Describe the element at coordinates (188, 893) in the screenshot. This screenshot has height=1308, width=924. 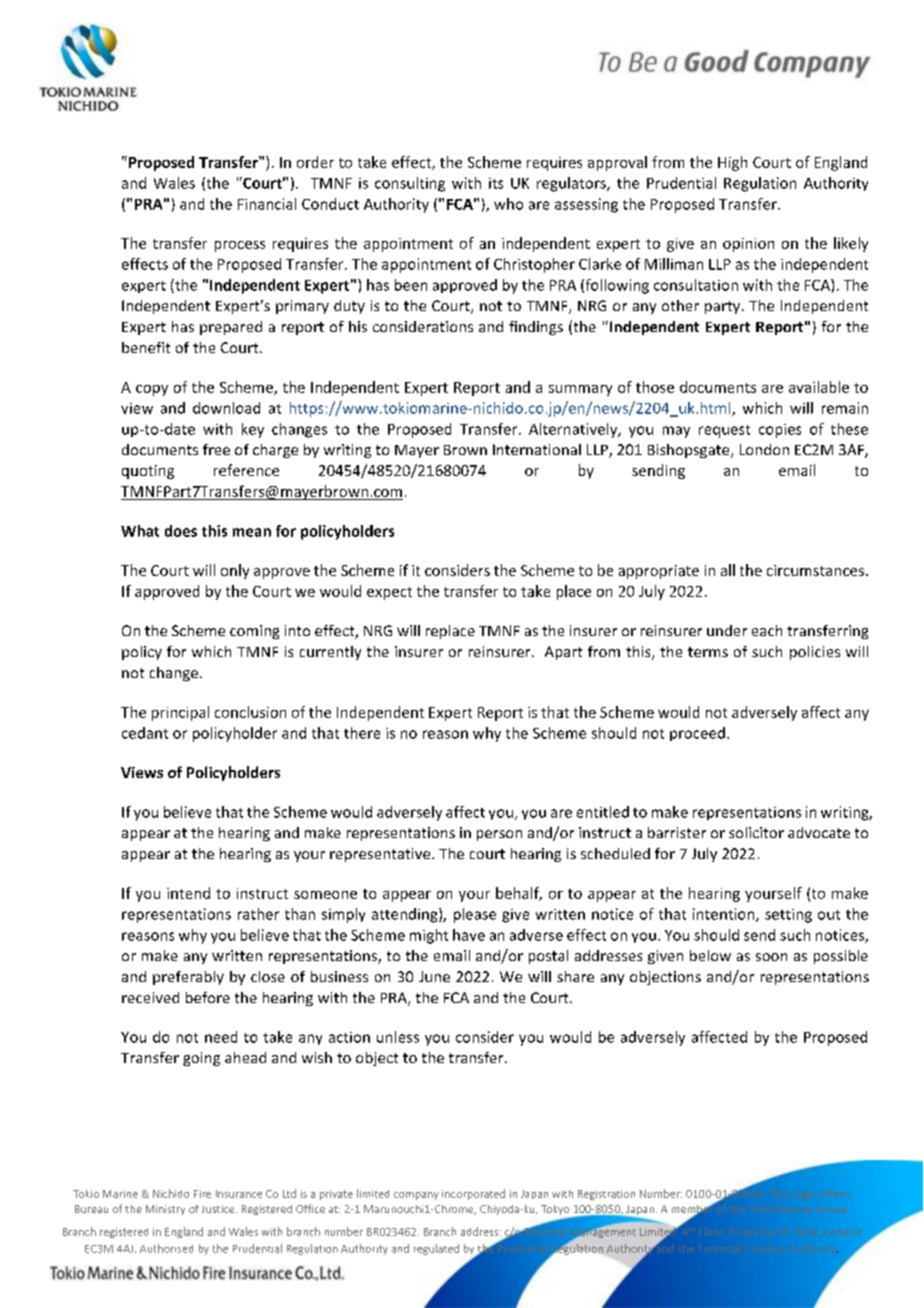
I see `intend` at that location.
